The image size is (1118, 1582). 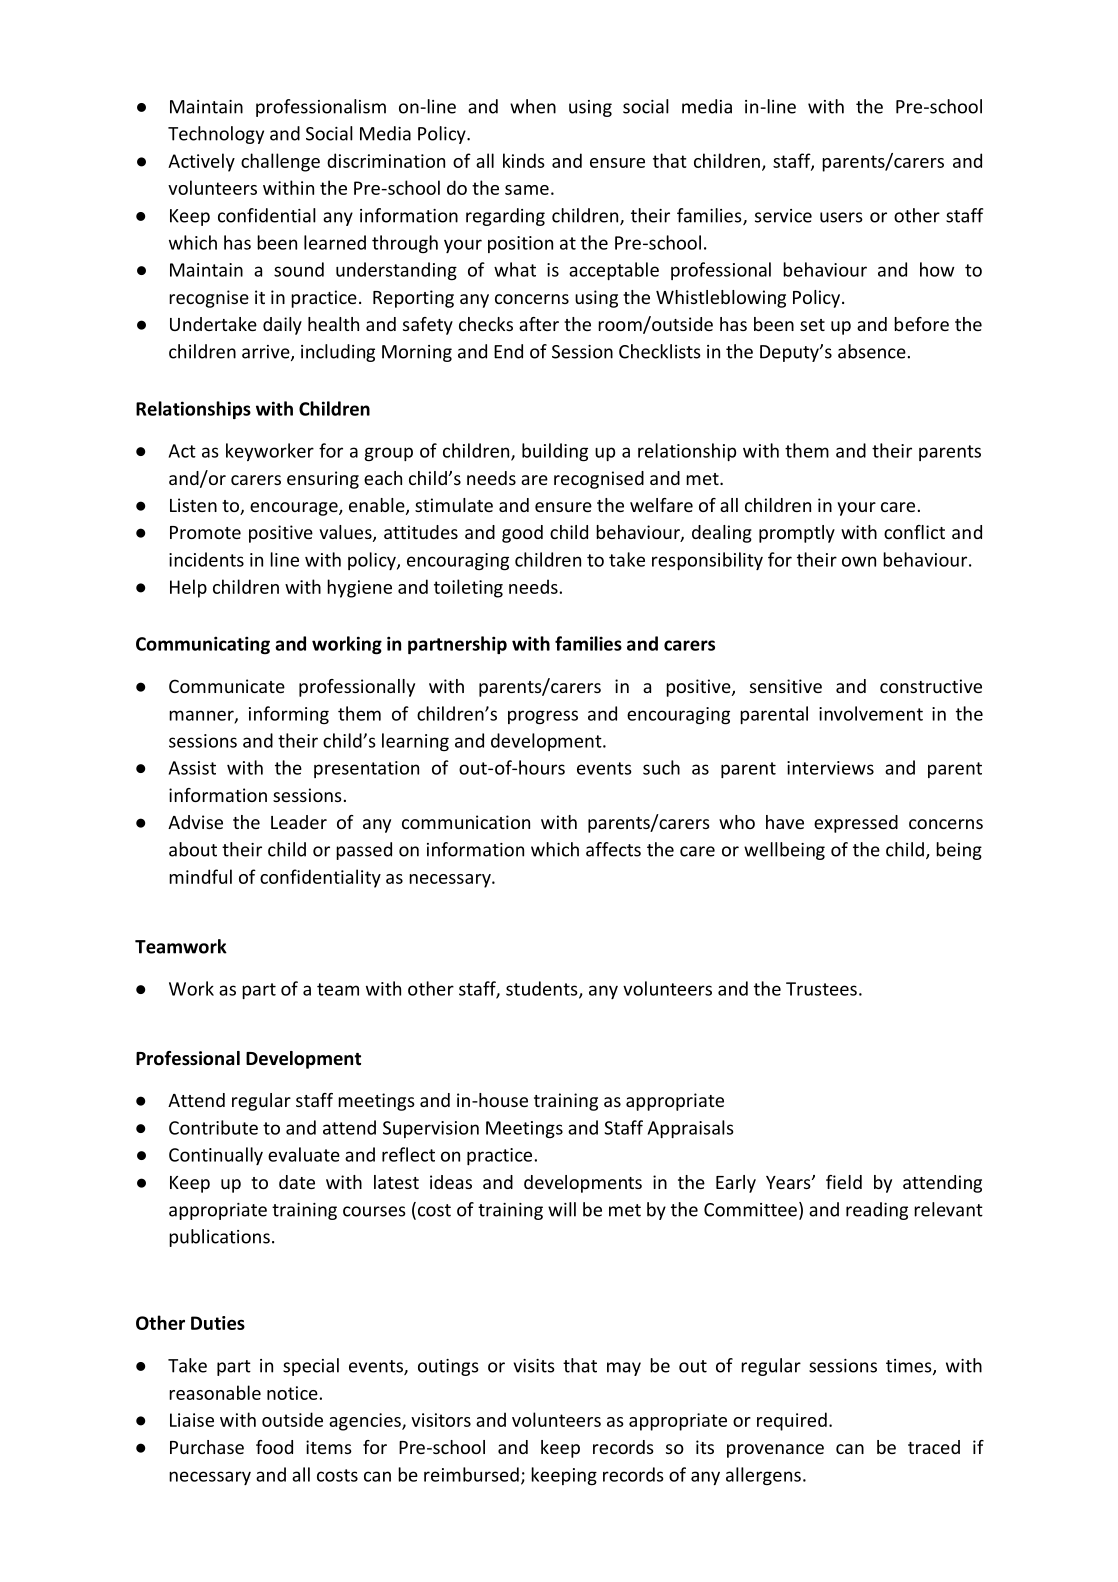 I want to click on Leader, so click(x=299, y=822).
